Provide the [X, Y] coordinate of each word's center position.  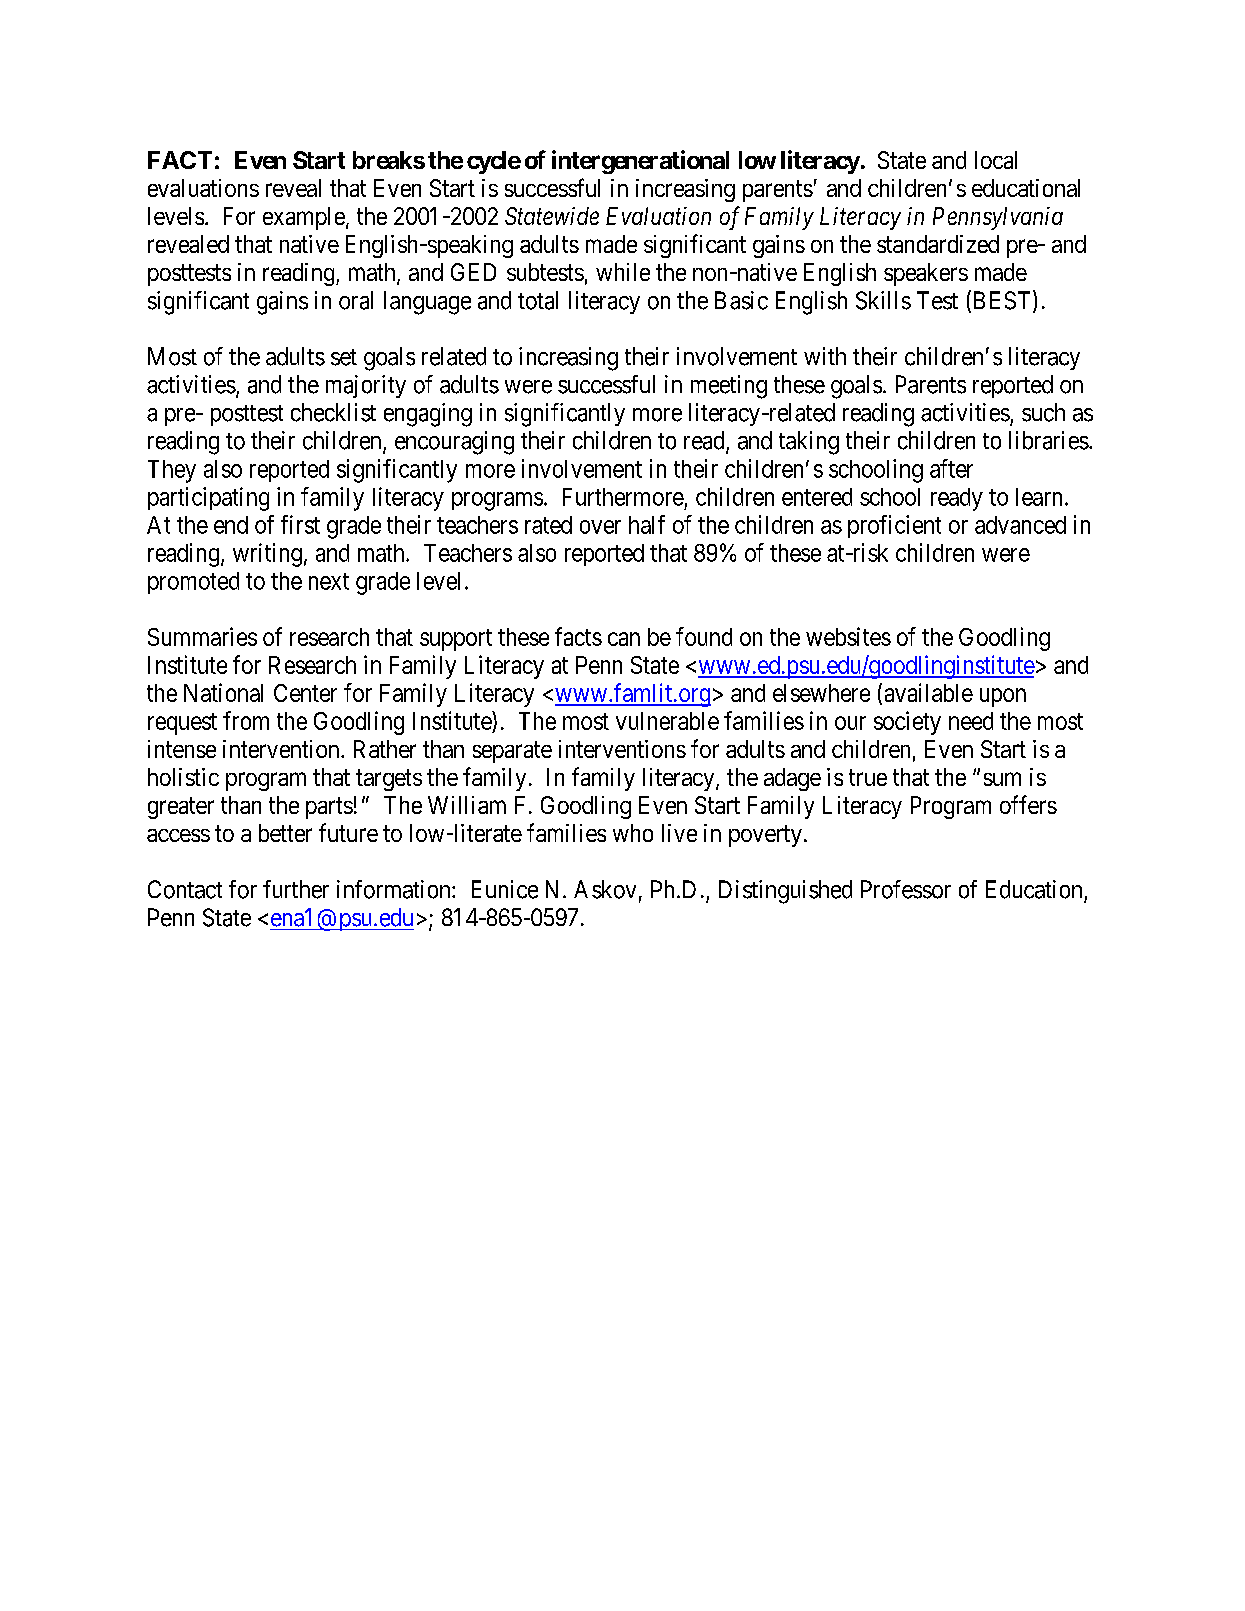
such [1043, 412]
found [704, 636]
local [996, 160]
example [304, 218]
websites [848, 636]
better [285, 833]
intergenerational [640, 162]
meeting [729, 387]
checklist [333, 412]
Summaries [202, 636]
